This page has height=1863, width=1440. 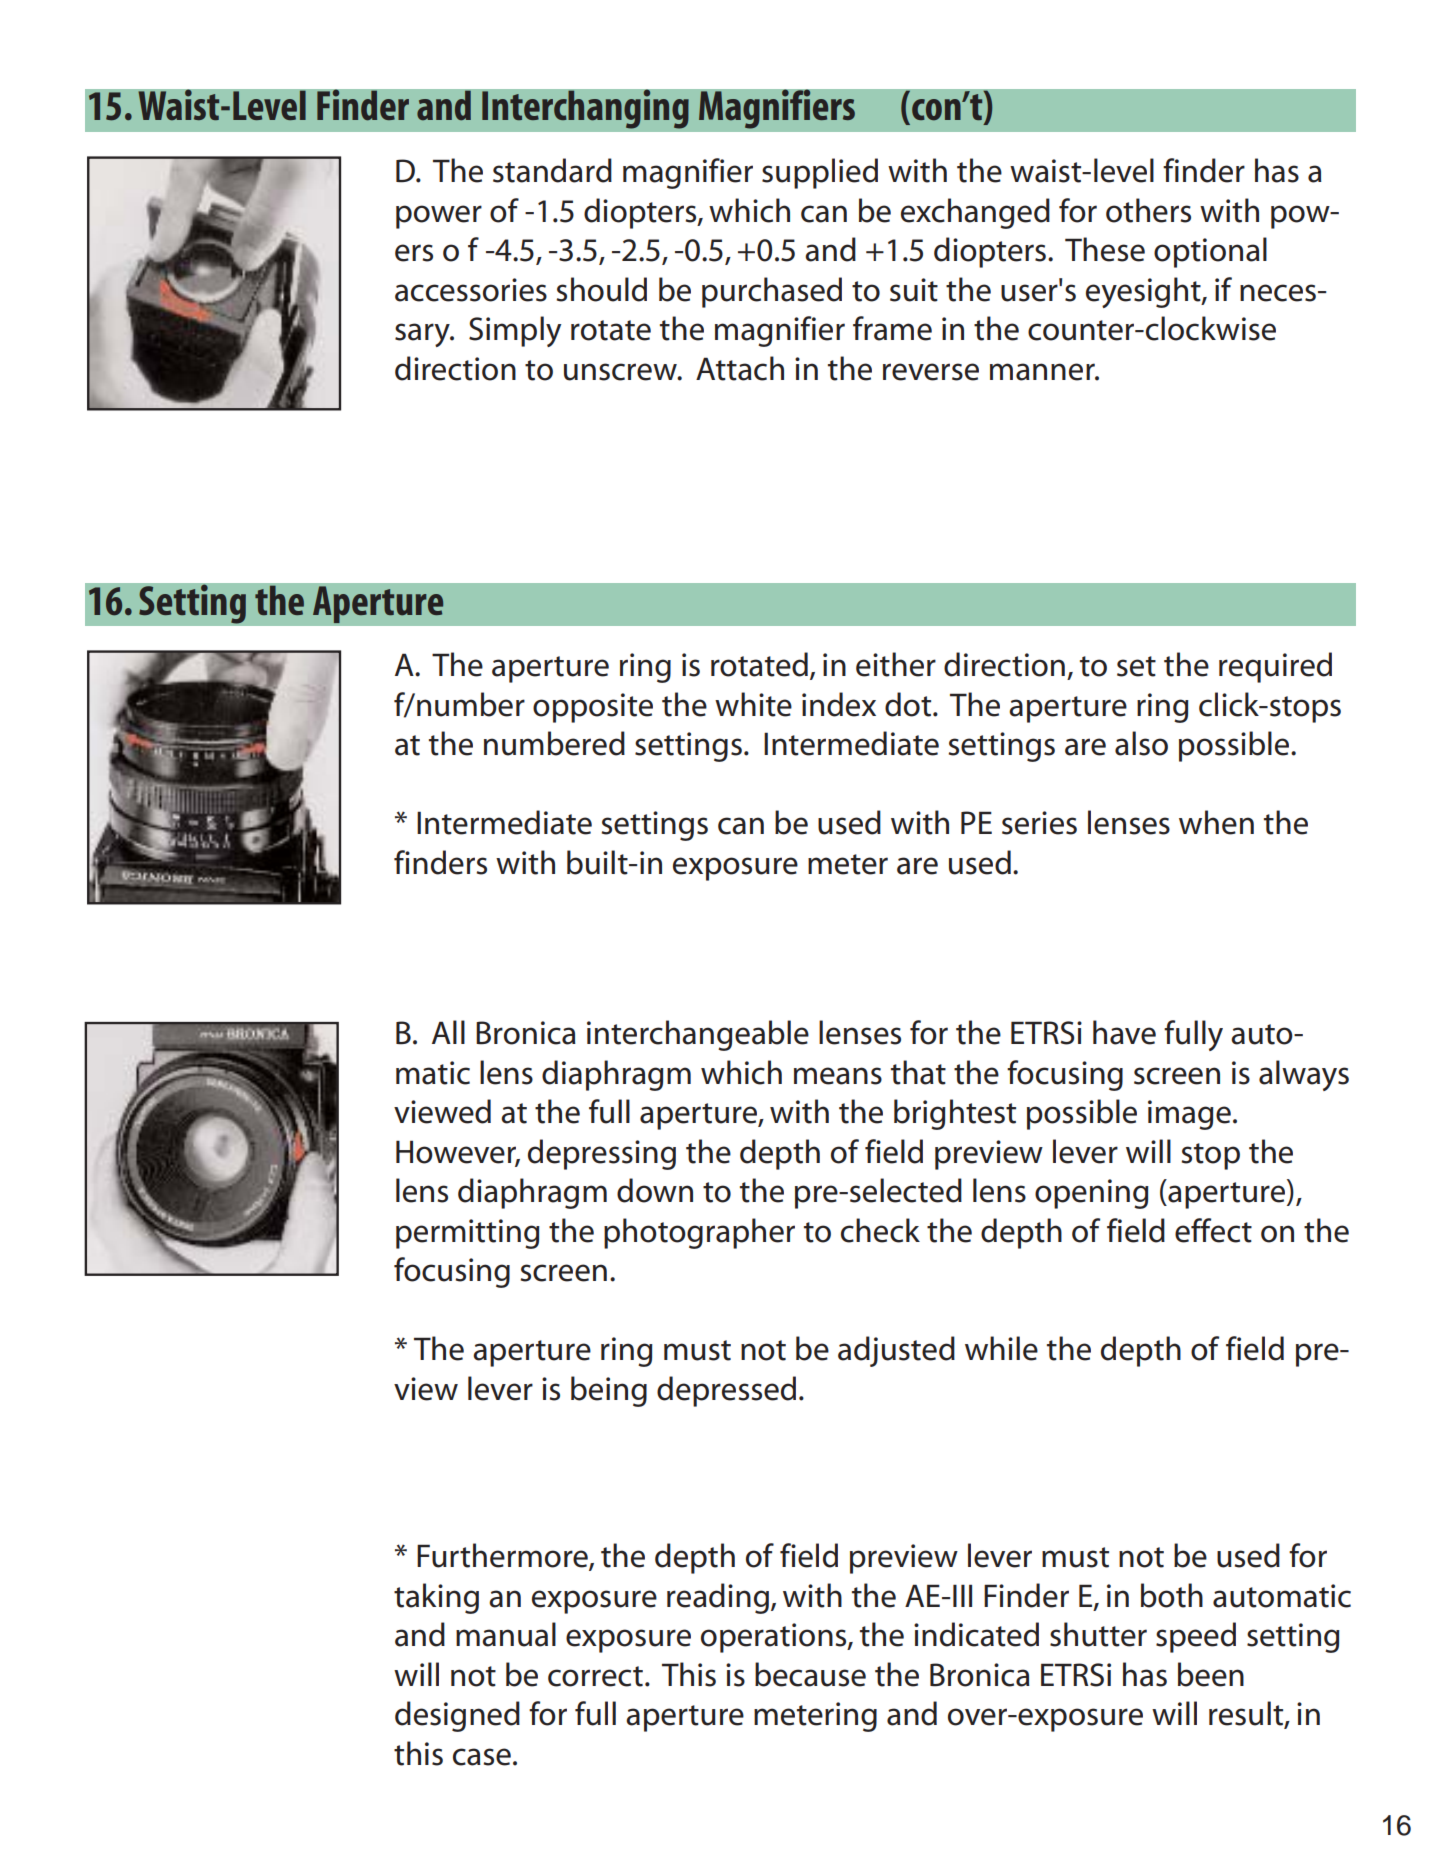 What do you see at coordinates (820, 173) in the page?
I see `supplied` at bounding box center [820, 173].
